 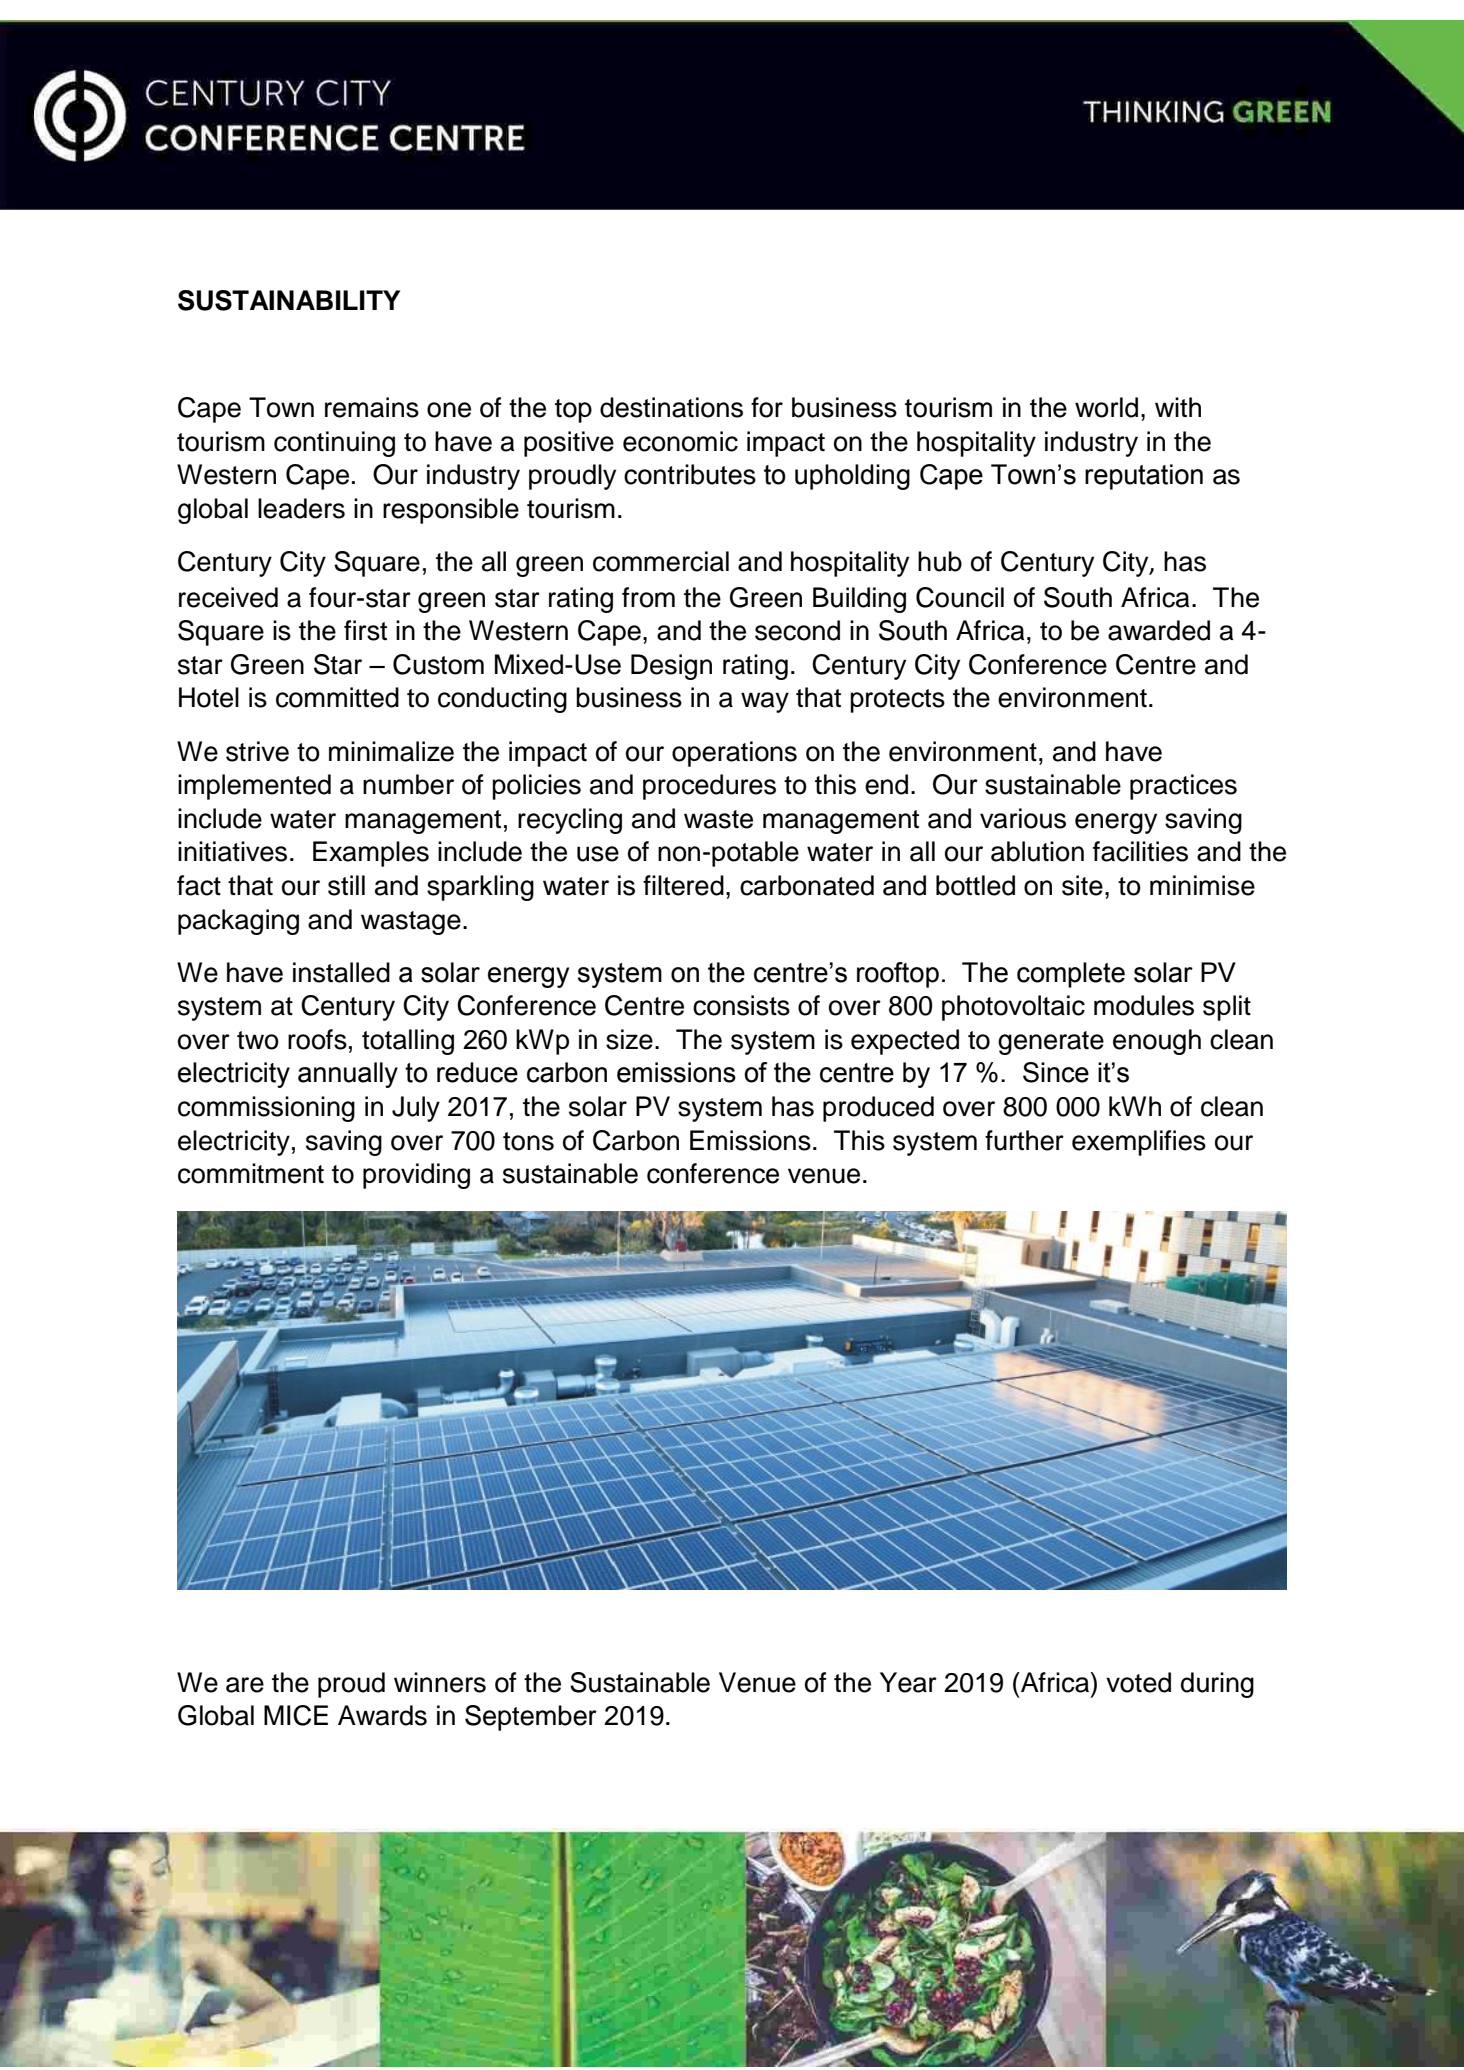 I want to click on MICE, so click(x=296, y=1715).
